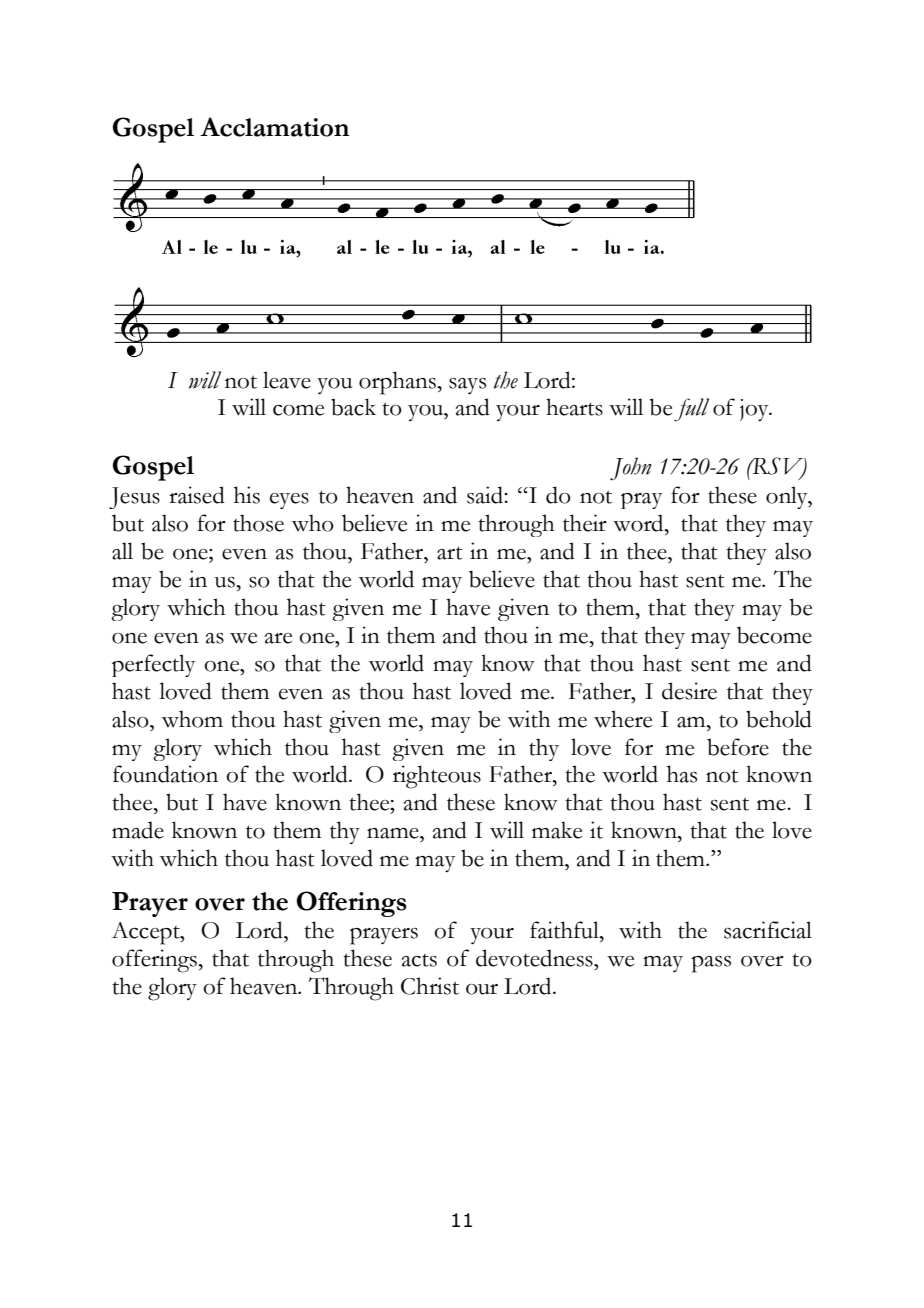  Describe the element at coordinates (258, 523) in the page. I see `those` at that location.
